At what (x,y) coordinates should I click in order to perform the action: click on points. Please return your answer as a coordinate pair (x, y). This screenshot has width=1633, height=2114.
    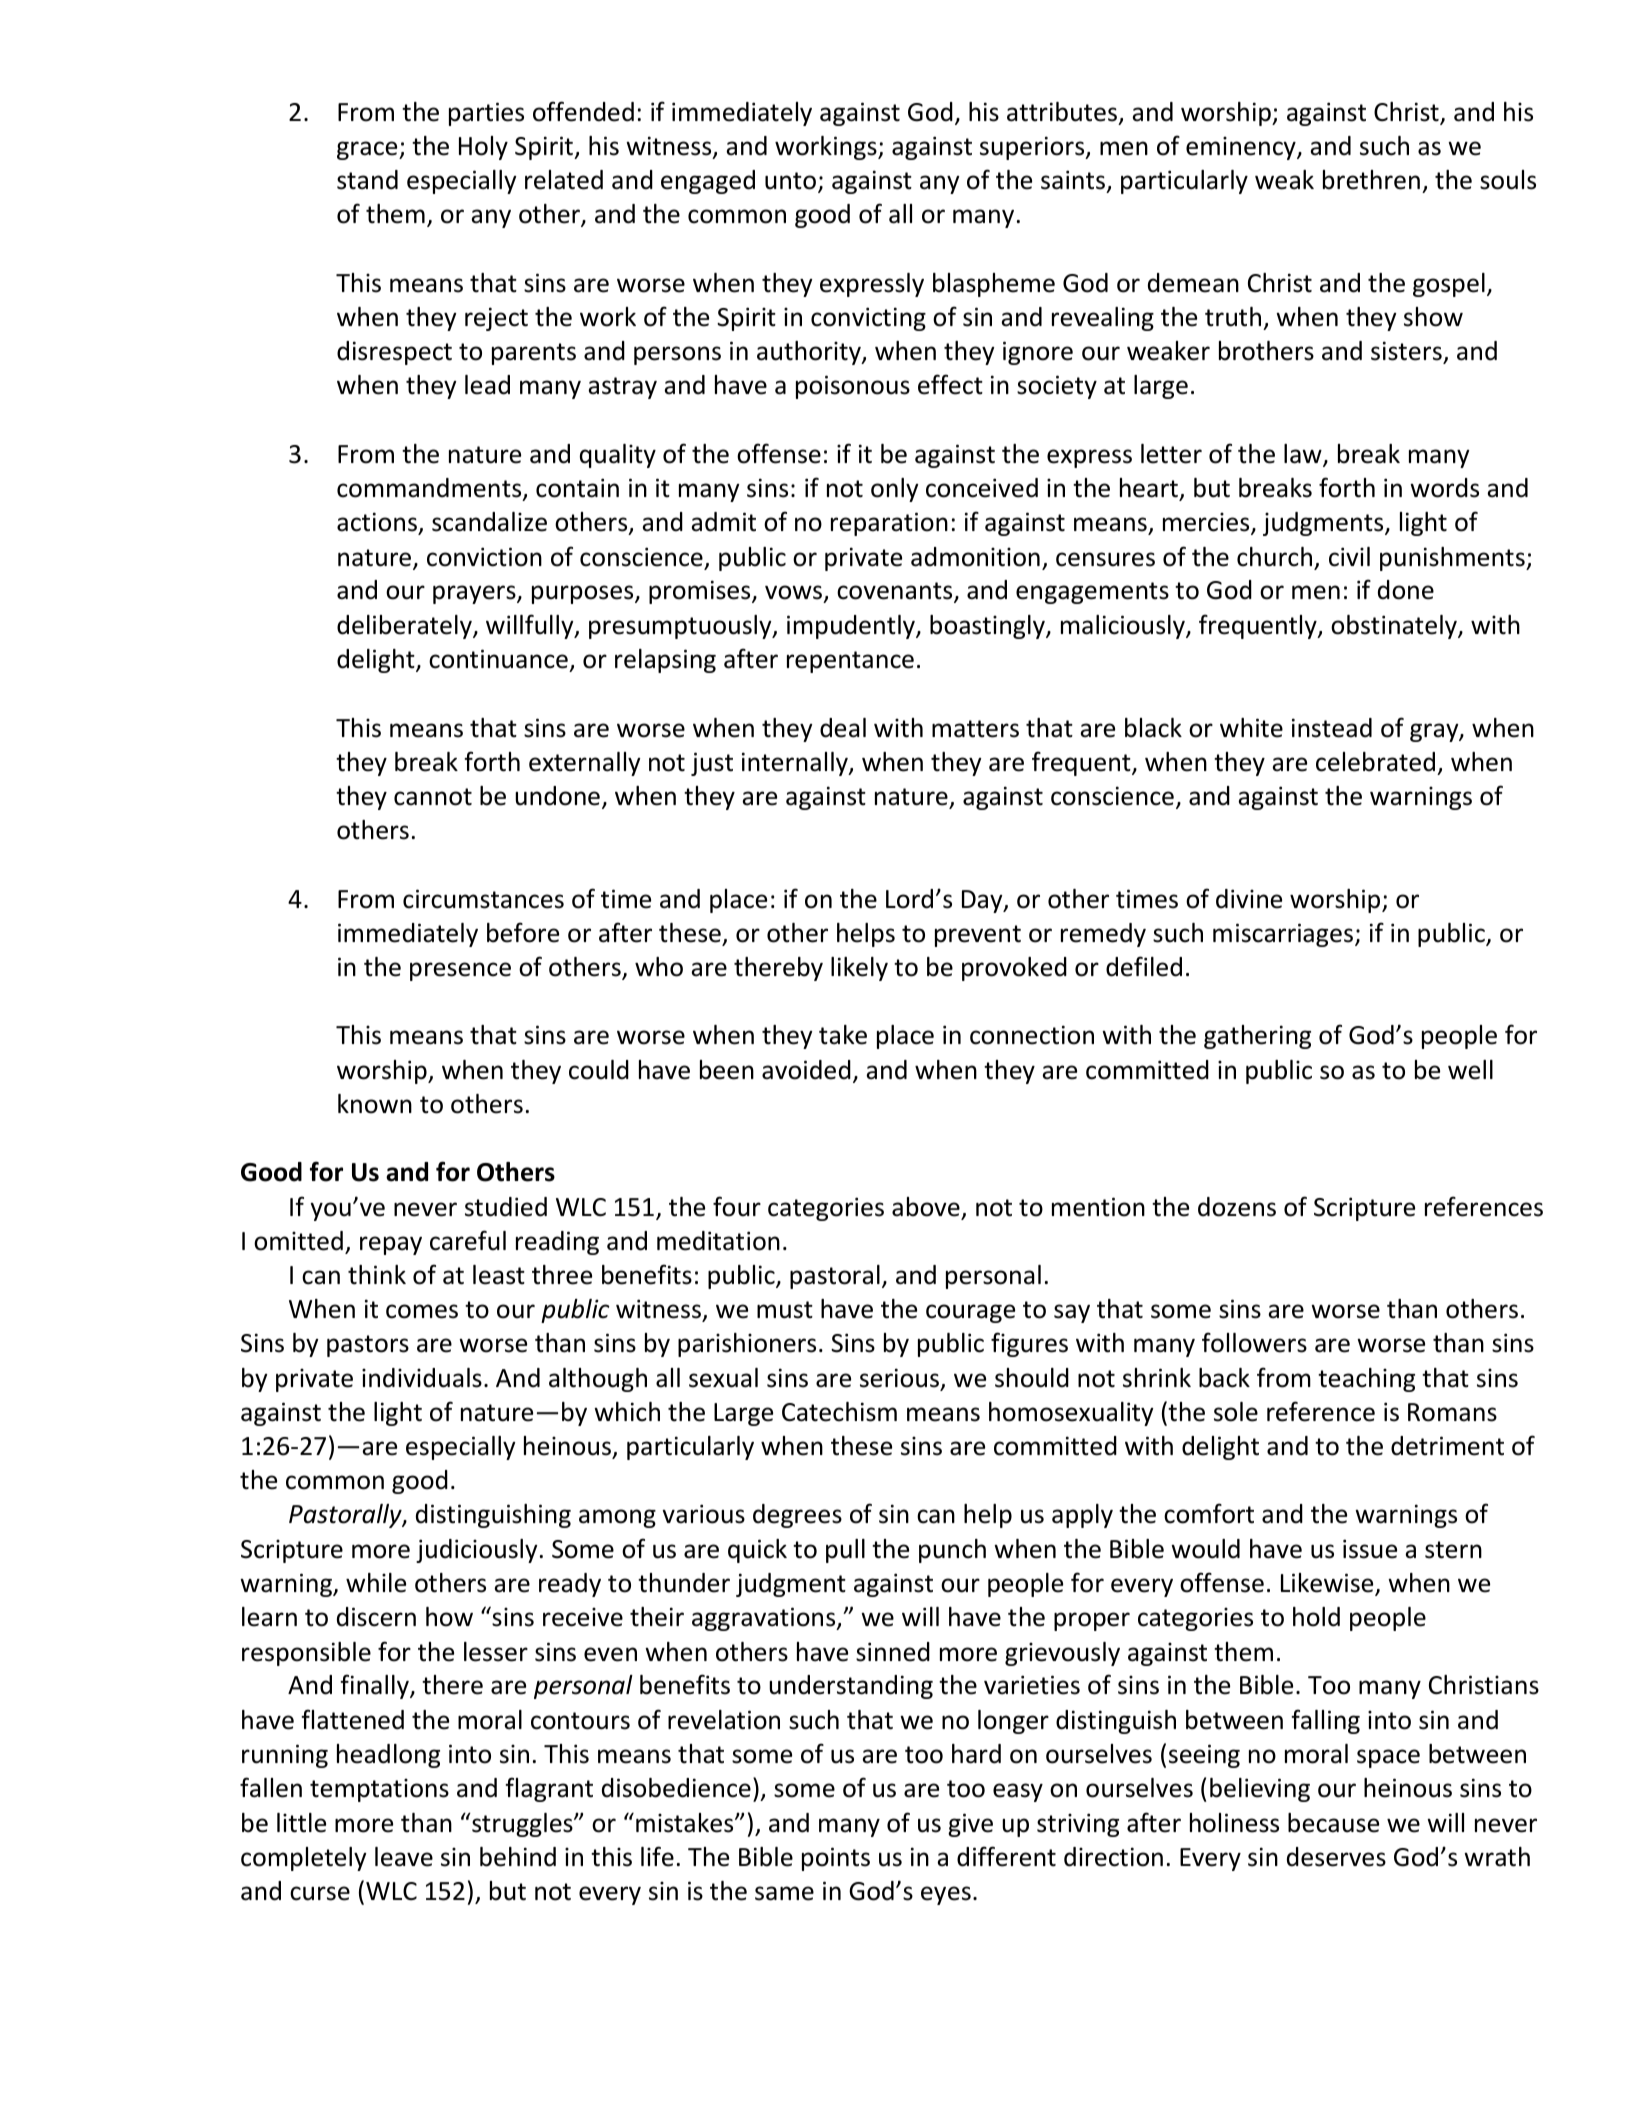
    Looking at the image, I should click on (836, 1859).
